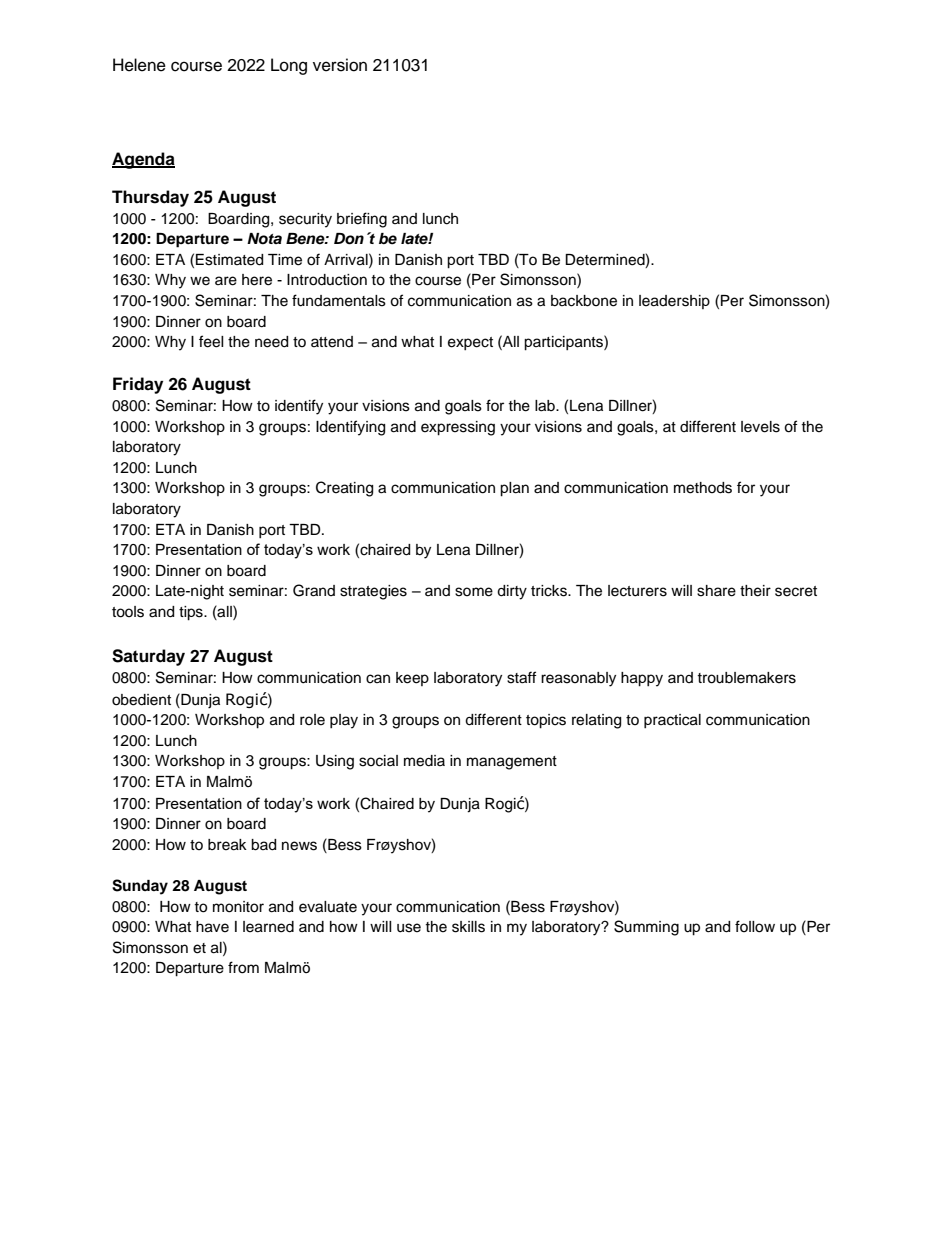  What do you see at coordinates (211, 341) in the screenshot?
I see `feel` at bounding box center [211, 341].
